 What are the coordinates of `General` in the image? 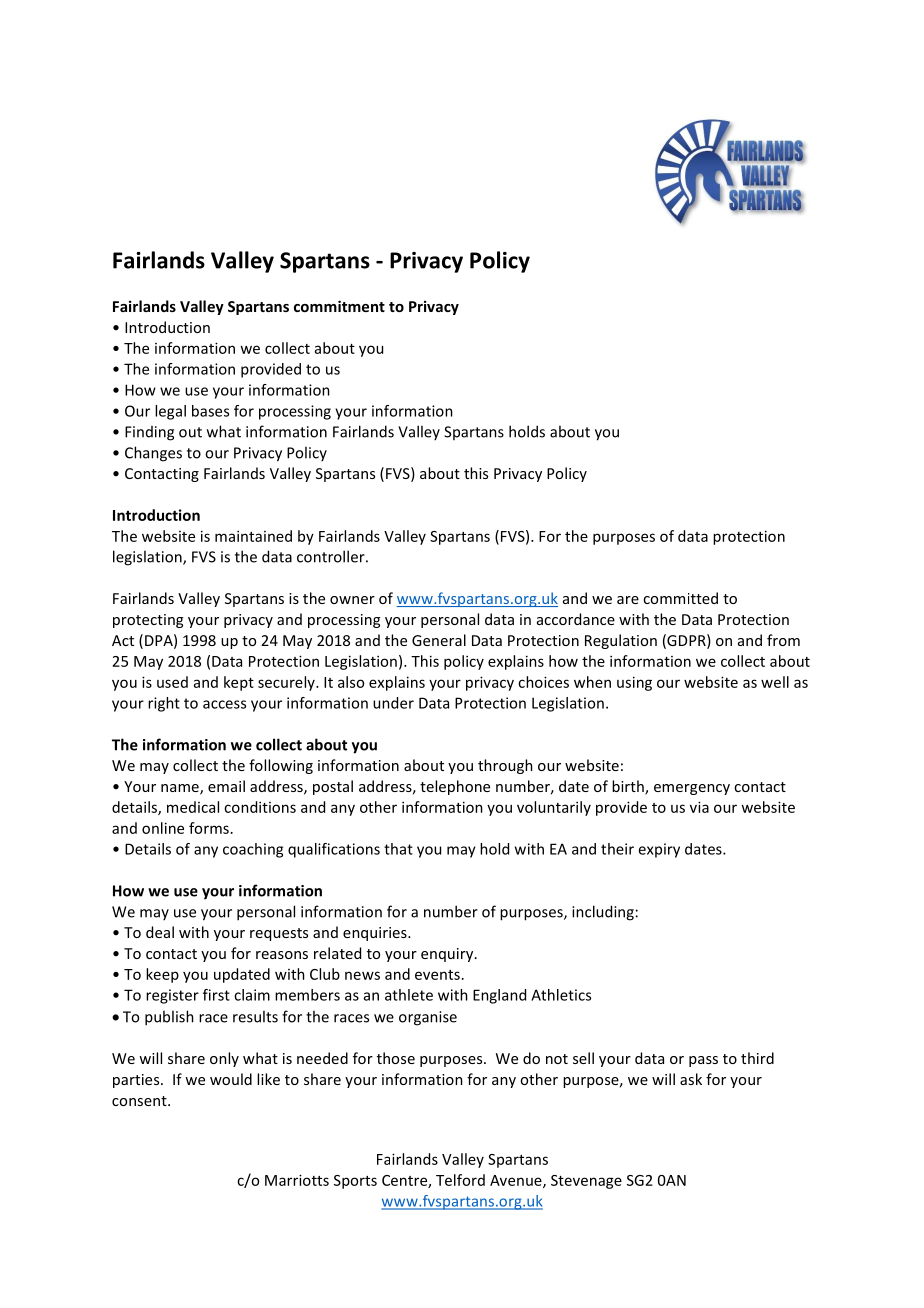 It's located at (439, 640).
